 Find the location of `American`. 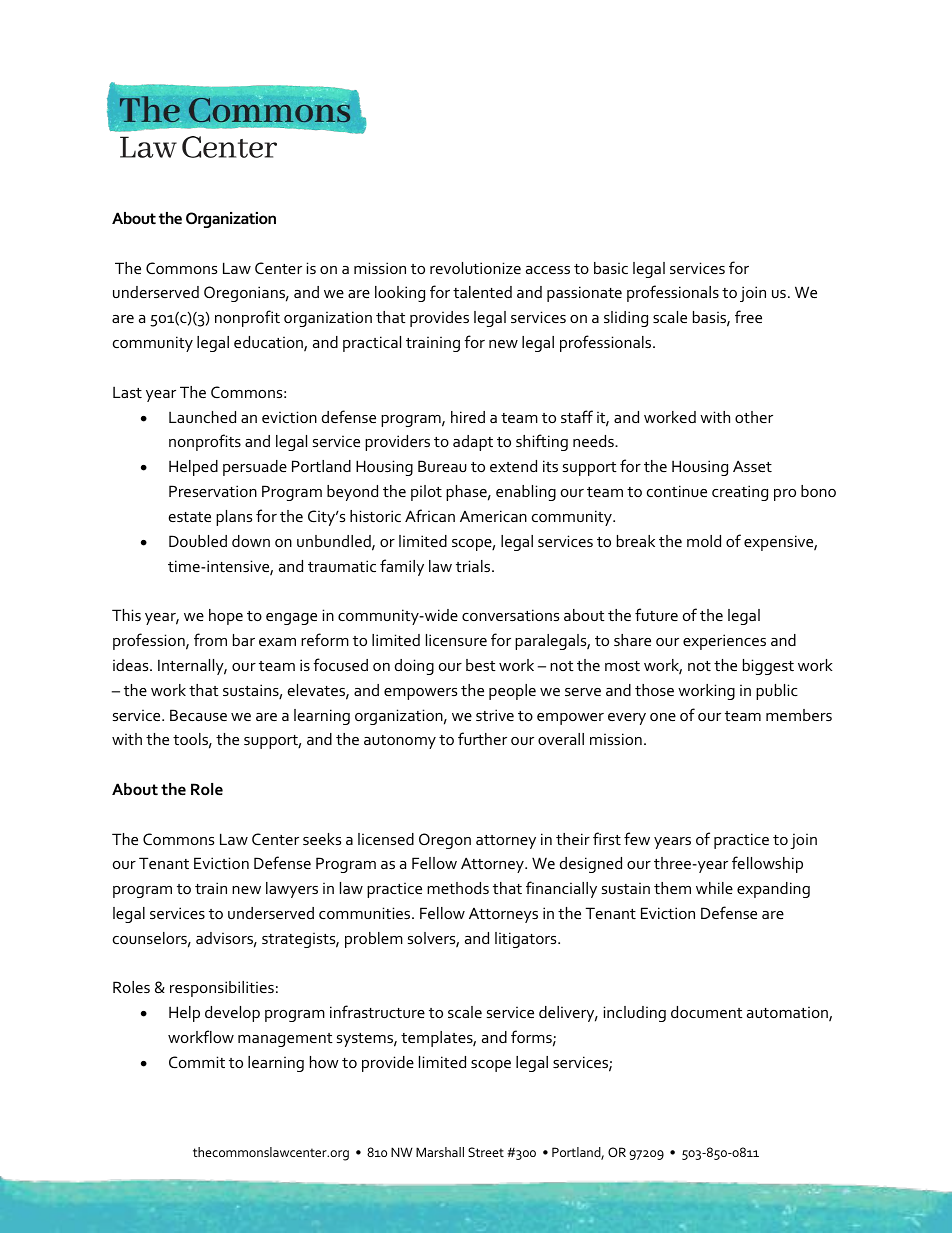

American is located at coordinates (493, 516).
